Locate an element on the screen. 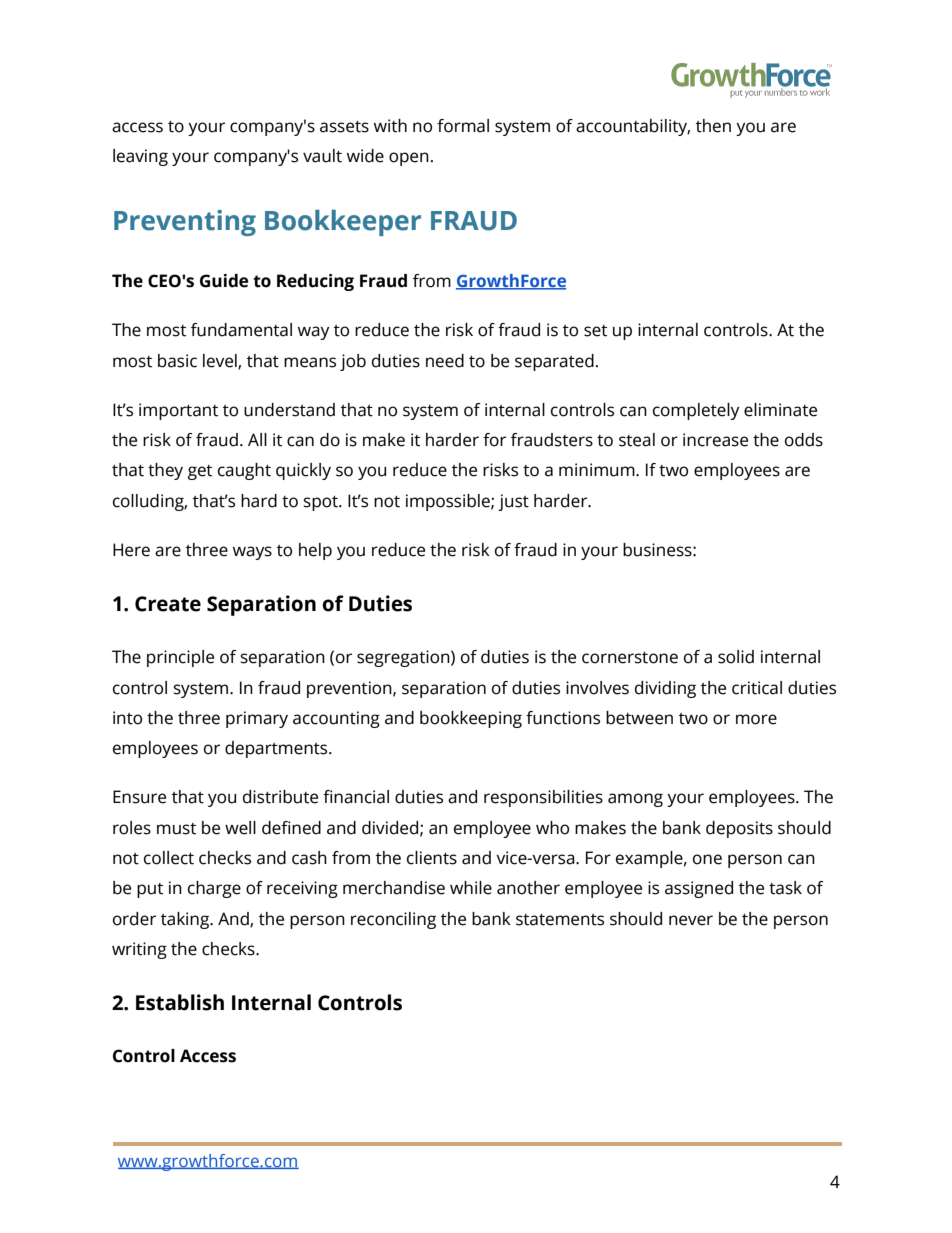  never is located at coordinates (691, 920).
